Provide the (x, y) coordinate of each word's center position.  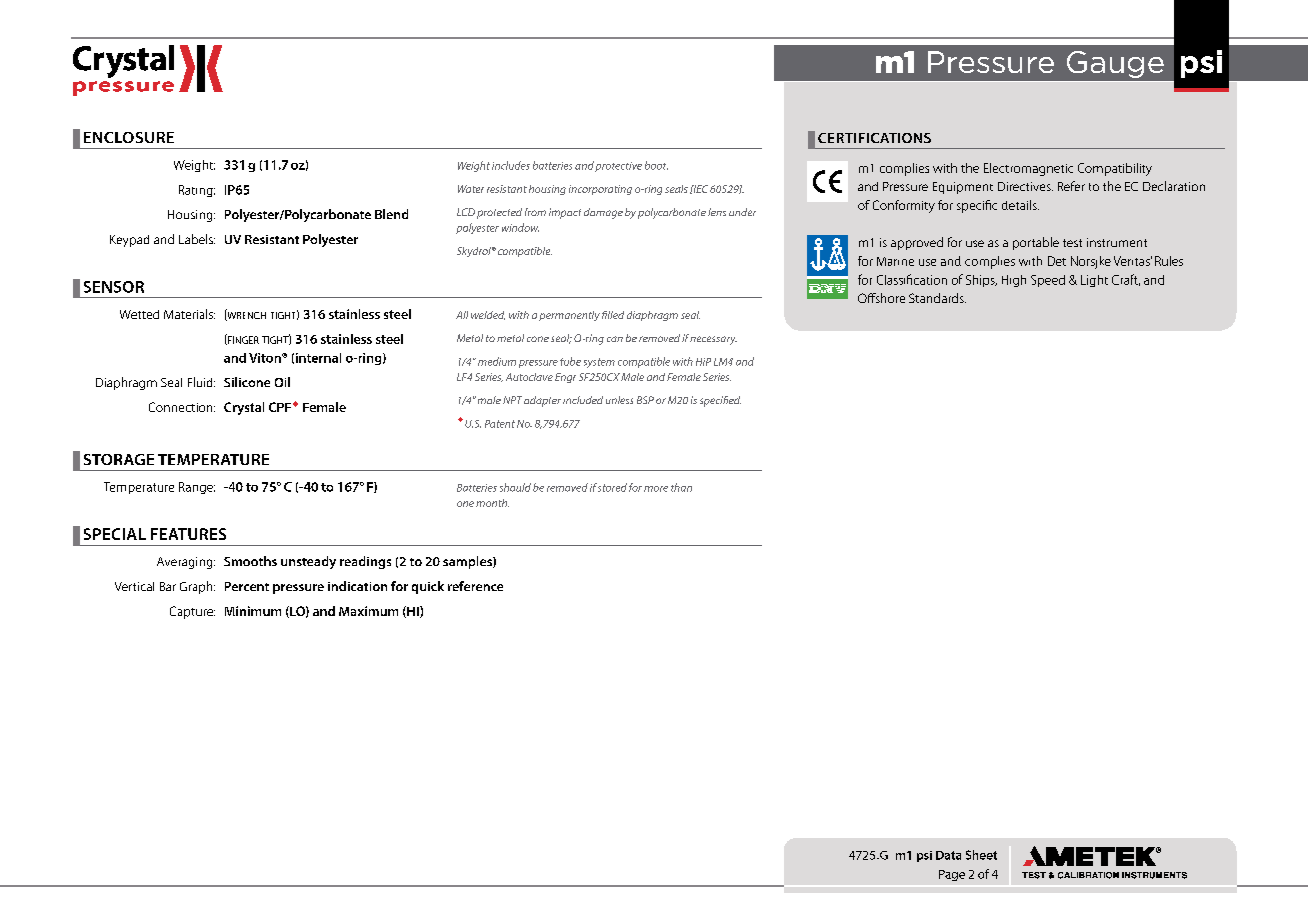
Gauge (1115, 64)
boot (656, 165)
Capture (192, 612)
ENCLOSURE (129, 137)
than (681, 487)
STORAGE (119, 459)
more (656, 489)
